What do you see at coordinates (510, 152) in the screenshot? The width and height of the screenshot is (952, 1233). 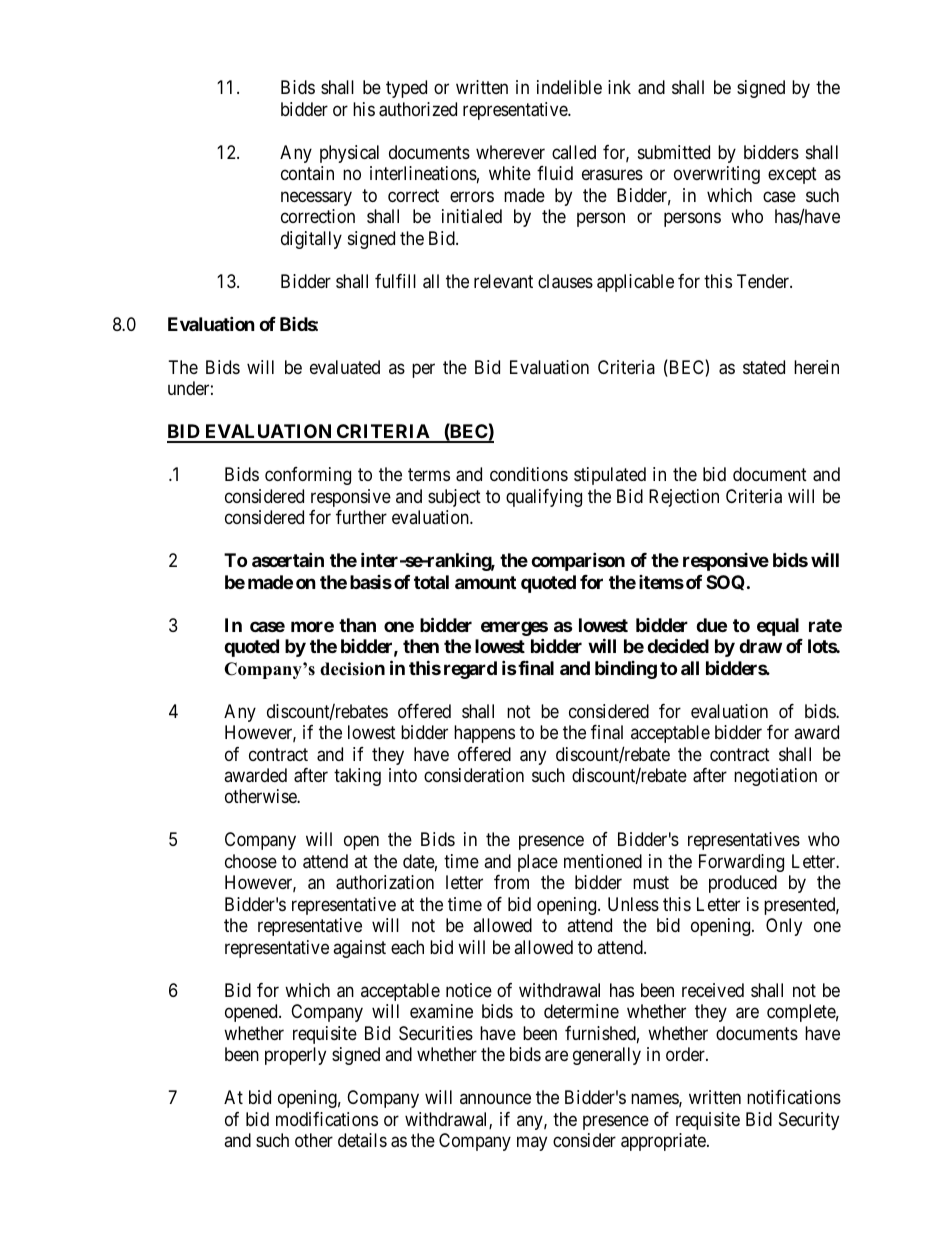 I see `wherever` at bounding box center [510, 152].
